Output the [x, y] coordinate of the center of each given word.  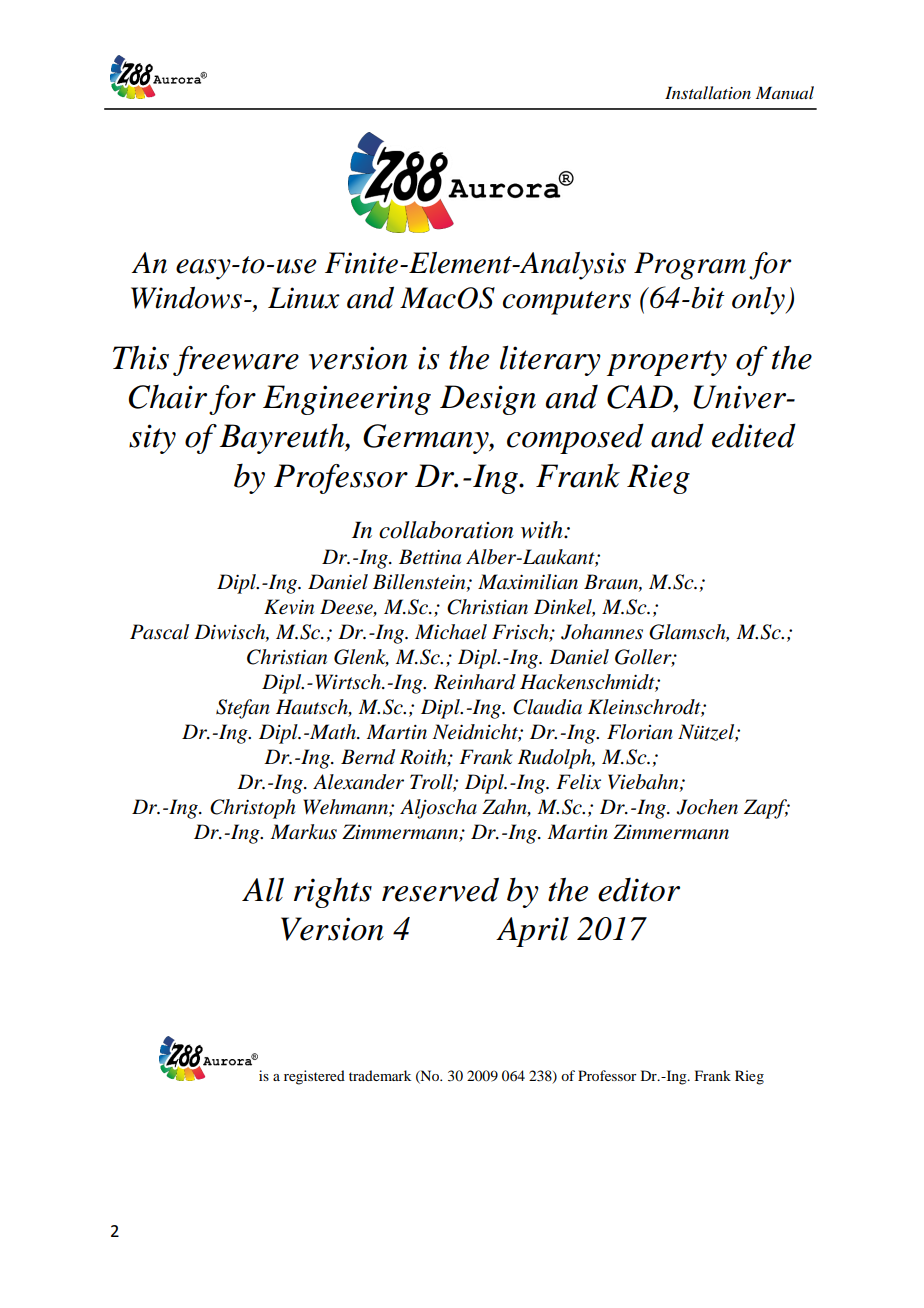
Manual [785, 92]
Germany [427, 439]
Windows [186, 298]
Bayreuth [283, 438]
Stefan [243, 709]
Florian [640, 732]
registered [314, 1077]
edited [754, 435]
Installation [708, 92]
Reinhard [475, 682]
